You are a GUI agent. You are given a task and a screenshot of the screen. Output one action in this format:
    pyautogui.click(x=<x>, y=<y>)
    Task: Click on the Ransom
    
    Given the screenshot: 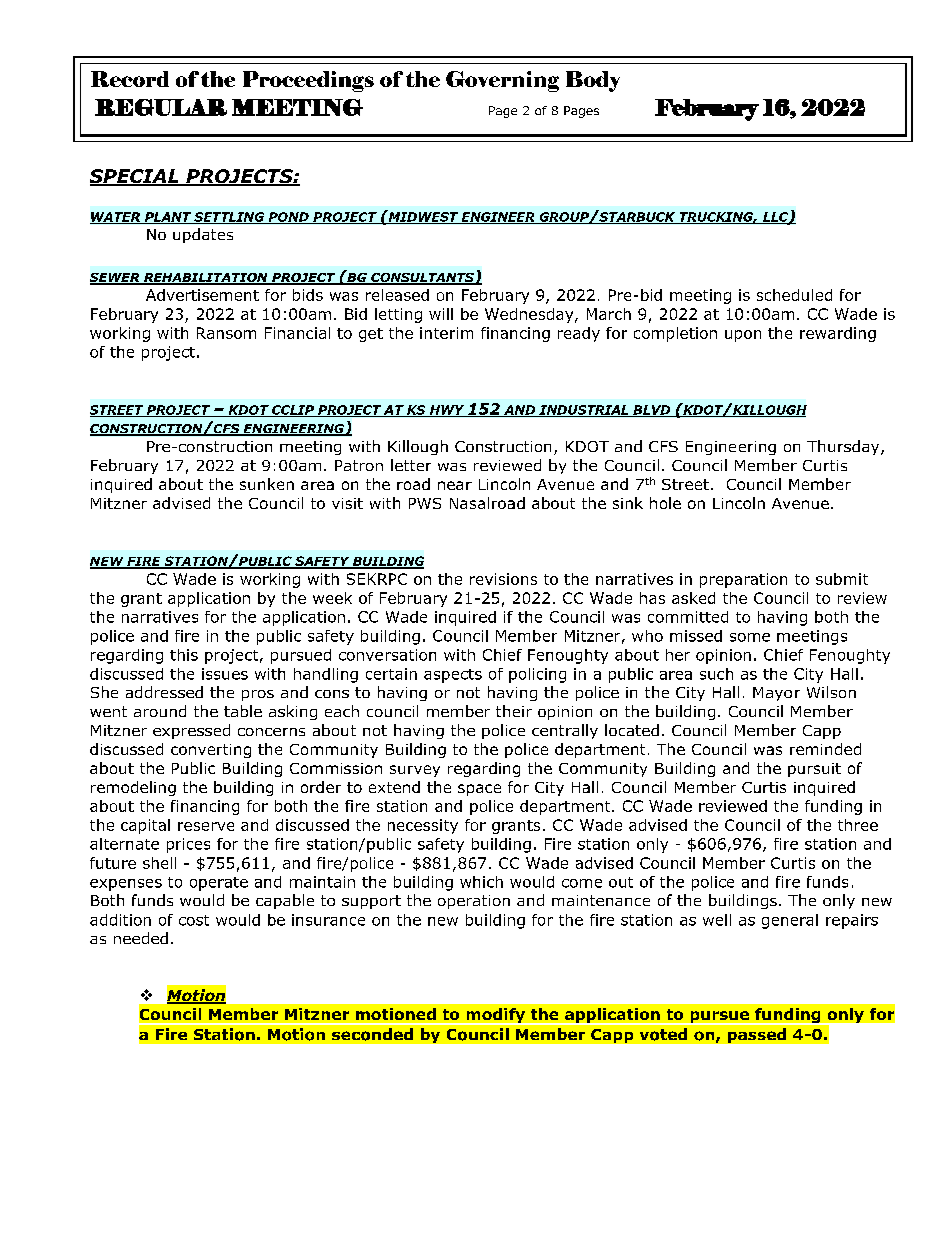 What is the action you would take?
    pyautogui.click(x=226, y=333)
